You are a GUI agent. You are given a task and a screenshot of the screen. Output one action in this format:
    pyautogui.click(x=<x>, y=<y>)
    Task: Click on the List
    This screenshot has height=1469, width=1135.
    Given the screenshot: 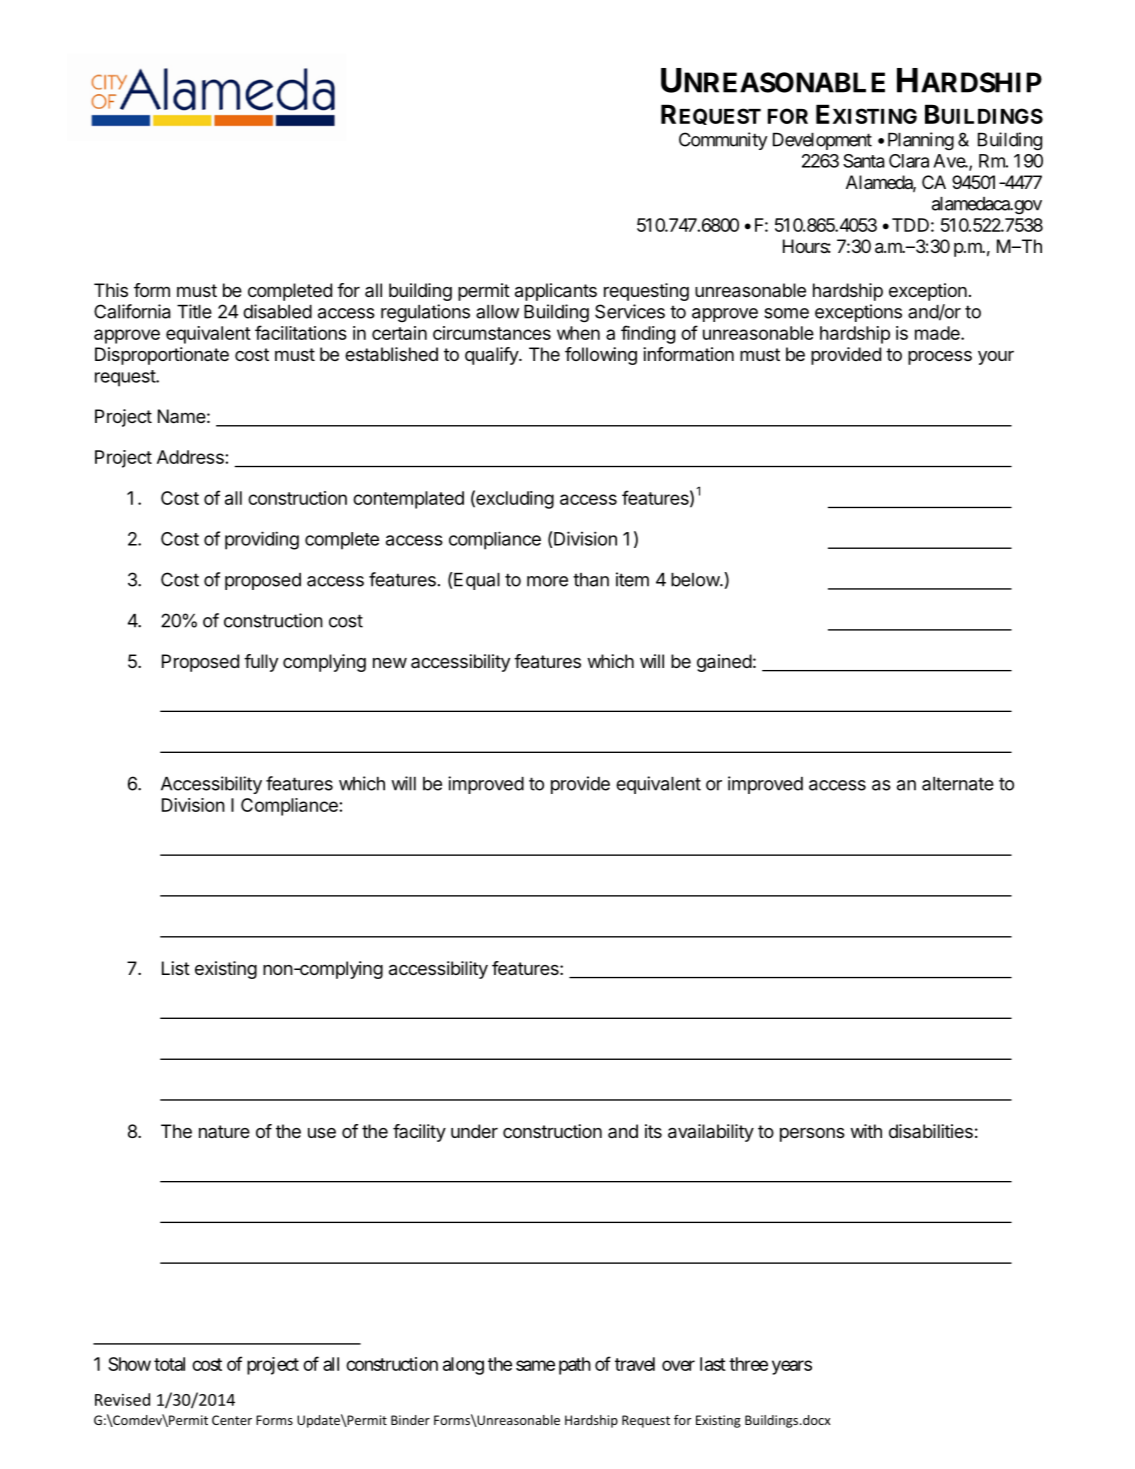 What is the action you would take?
    pyautogui.click(x=176, y=968)
